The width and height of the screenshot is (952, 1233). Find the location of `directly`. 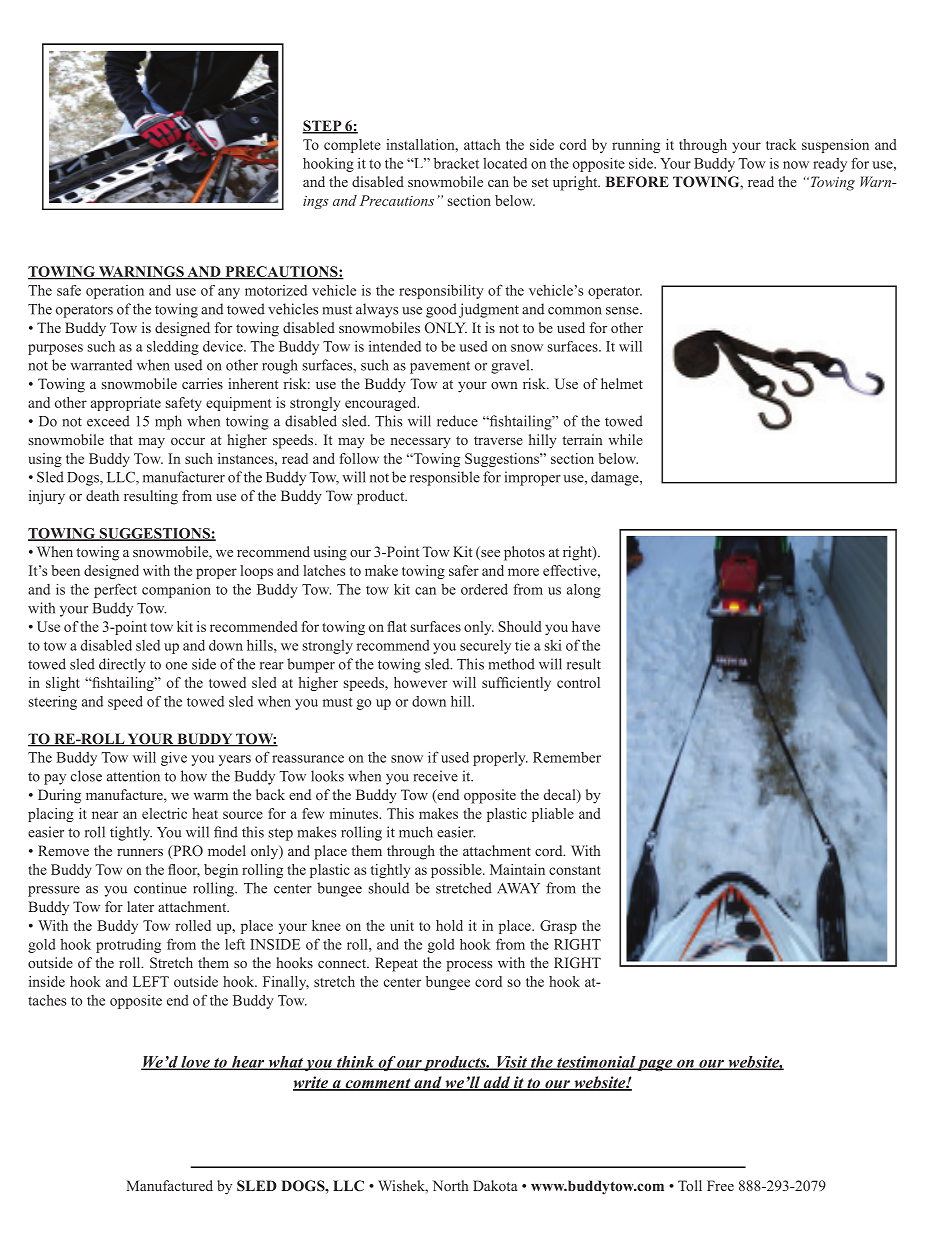

directly is located at coordinates (122, 665).
